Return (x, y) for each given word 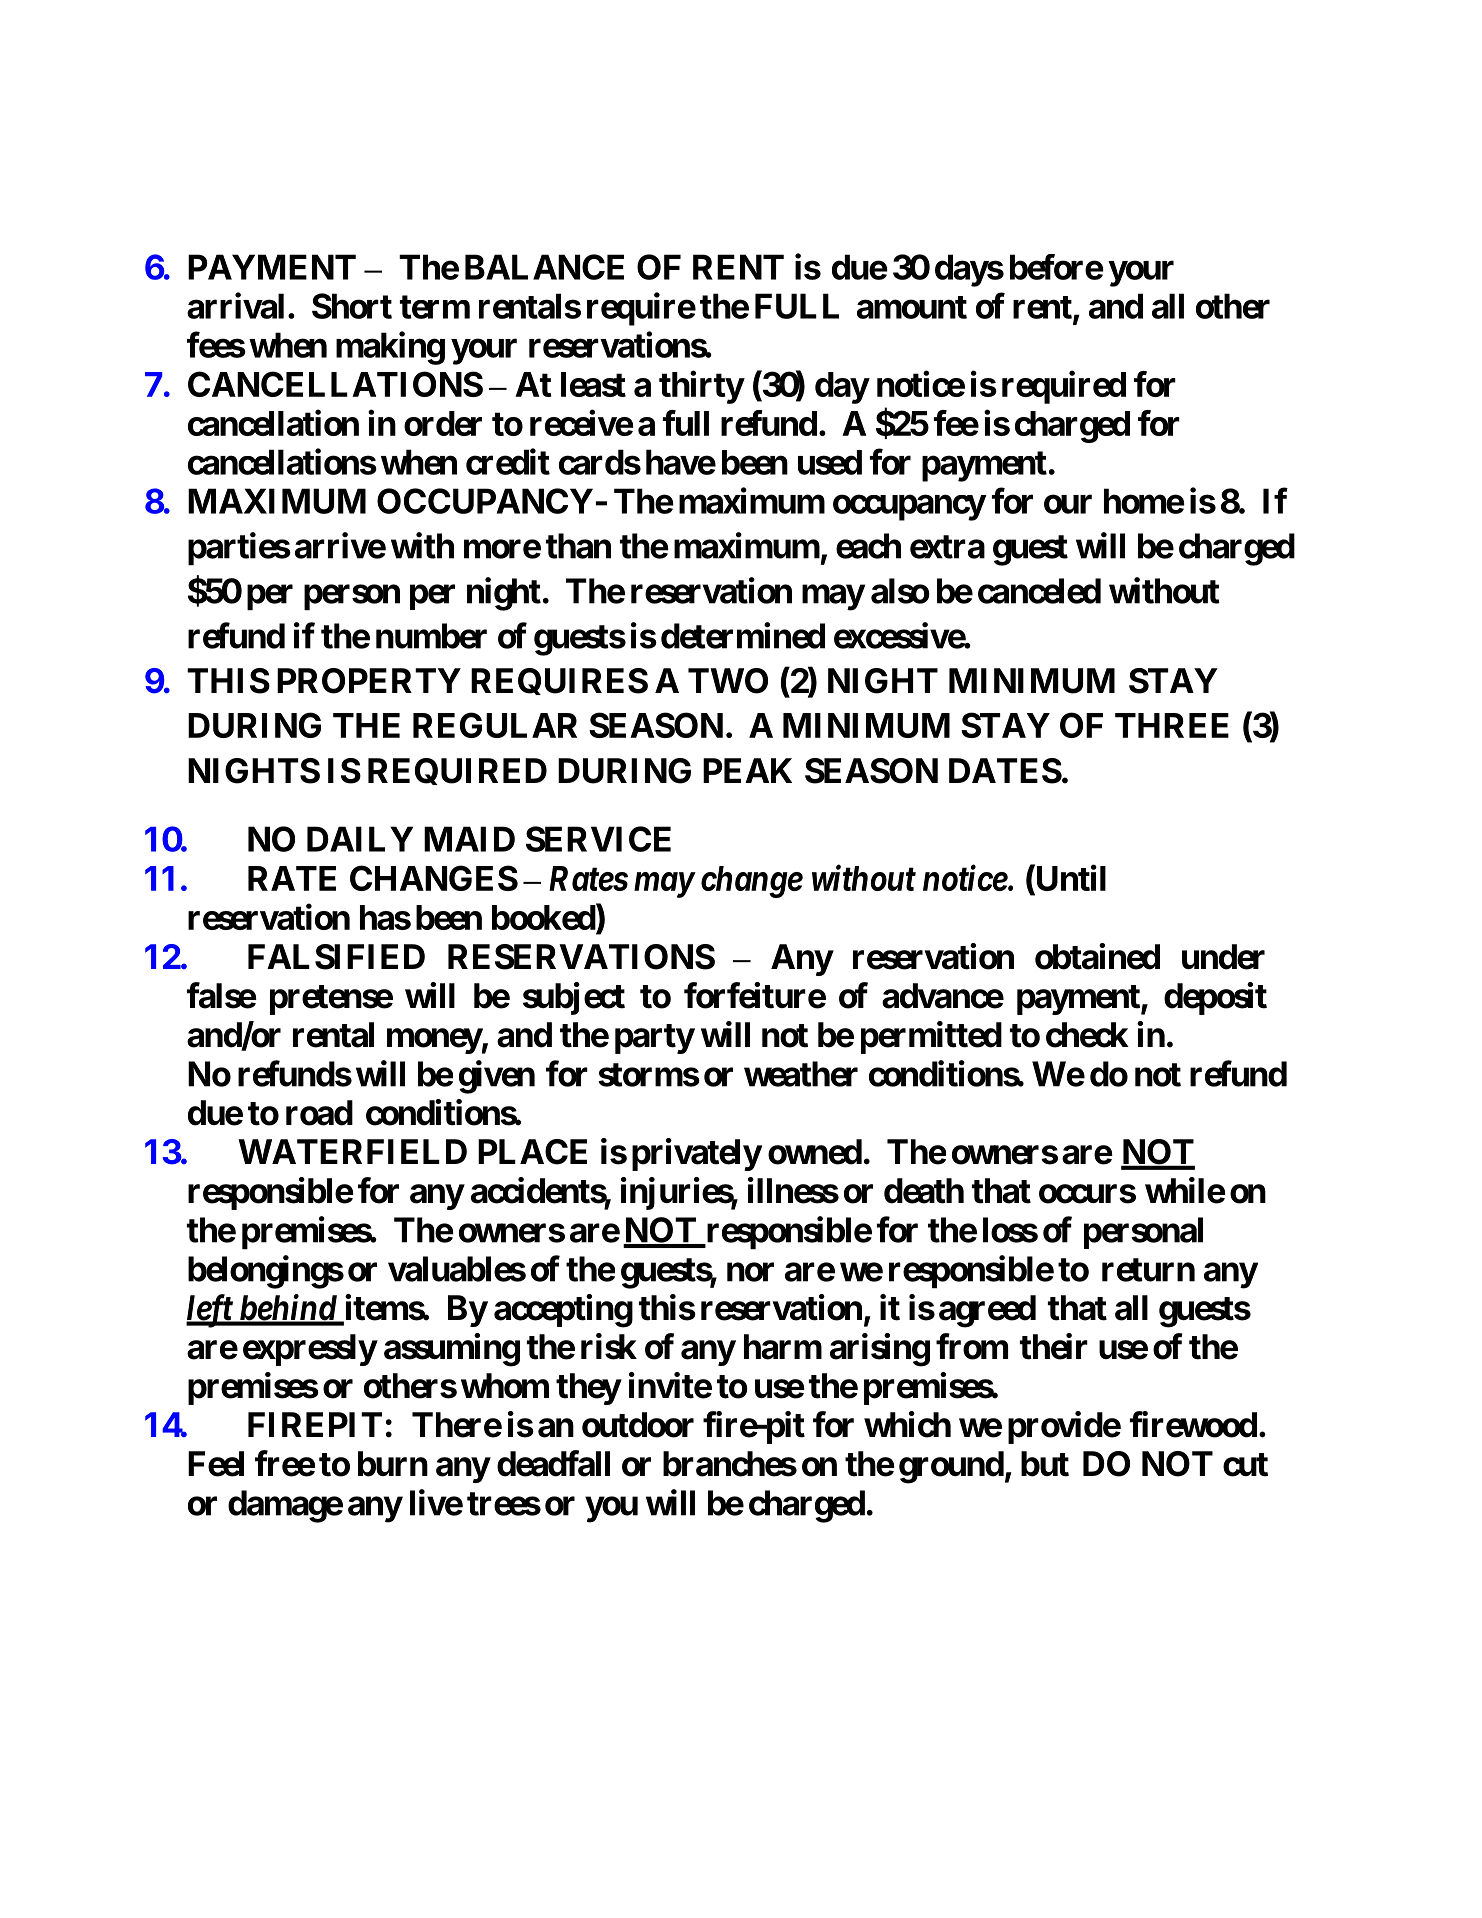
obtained (1097, 956)
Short (352, 306)
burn (393, 1464)
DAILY (360, 839)
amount (912, 307)
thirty (701, 387)
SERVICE (598, 839)
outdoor (638, 1425)
